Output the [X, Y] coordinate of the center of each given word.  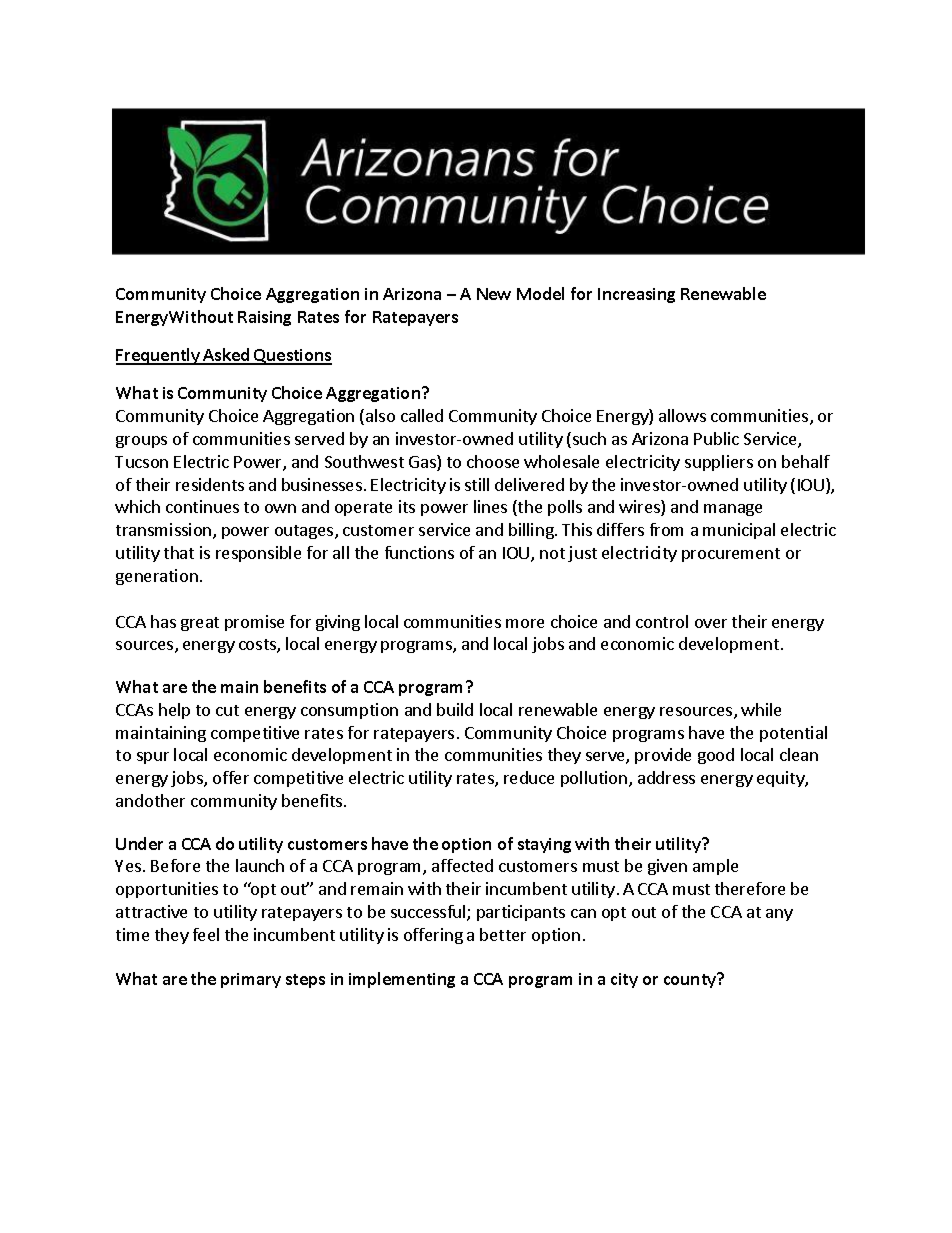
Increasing [636, 295]
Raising [264, 318]
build [455, 709]
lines [490, 506]
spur [153, 758]
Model [540, 293]
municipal [739, 531]
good [716, 756]
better [503, 934]
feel [206, 934]
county [691, 980]
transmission [165, 531]
